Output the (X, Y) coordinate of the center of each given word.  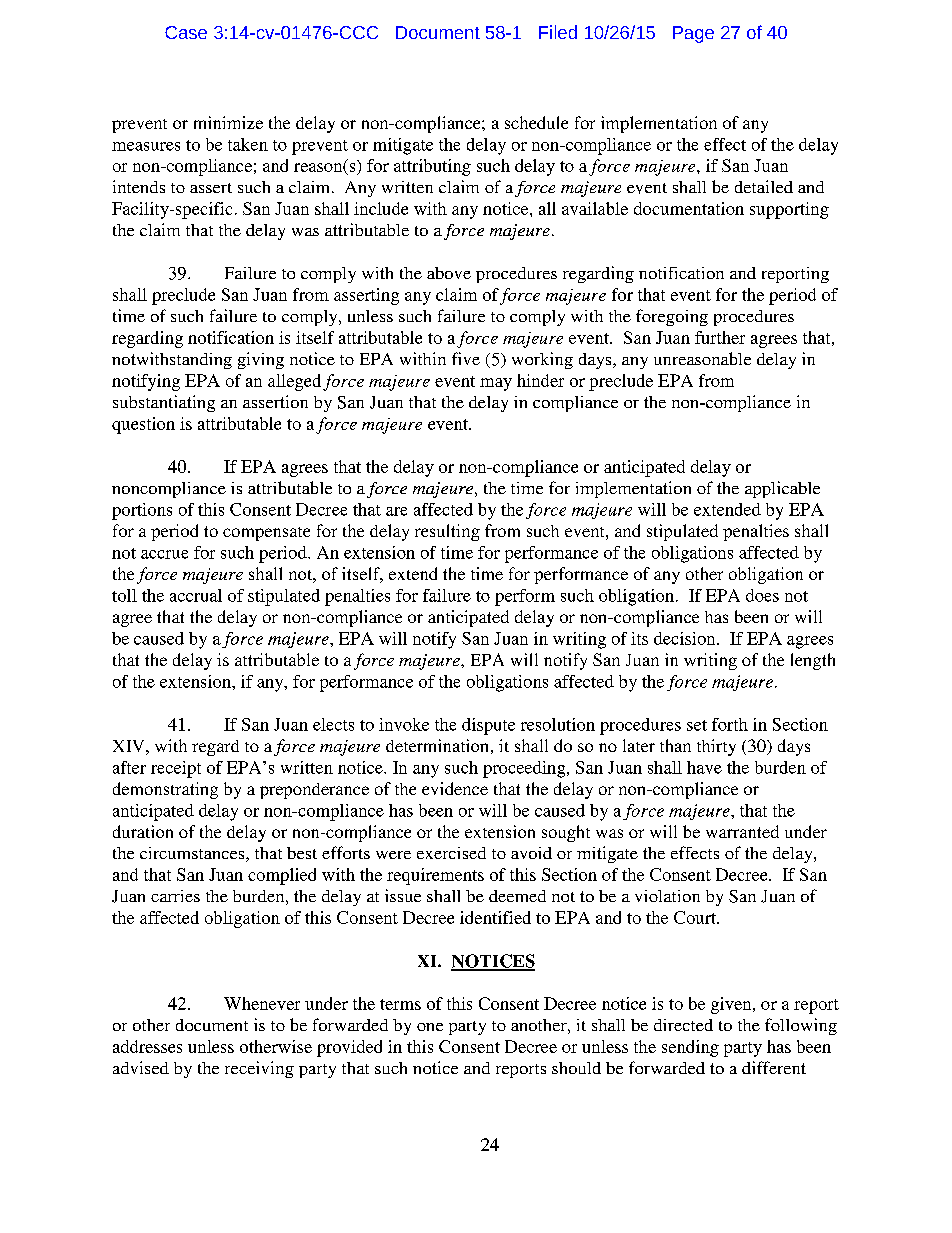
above (449, 273)
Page (693, 34)
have (704, 767)
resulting (447, 532)
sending (690, 1048)
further (720, 337)
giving (261, 360)
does (762, 595)
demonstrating (165, 790)
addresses (147, 1046)
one (430, 1027)
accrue (164, 554)
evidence (455, 788)
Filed (558, 32)
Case (186, 32)
